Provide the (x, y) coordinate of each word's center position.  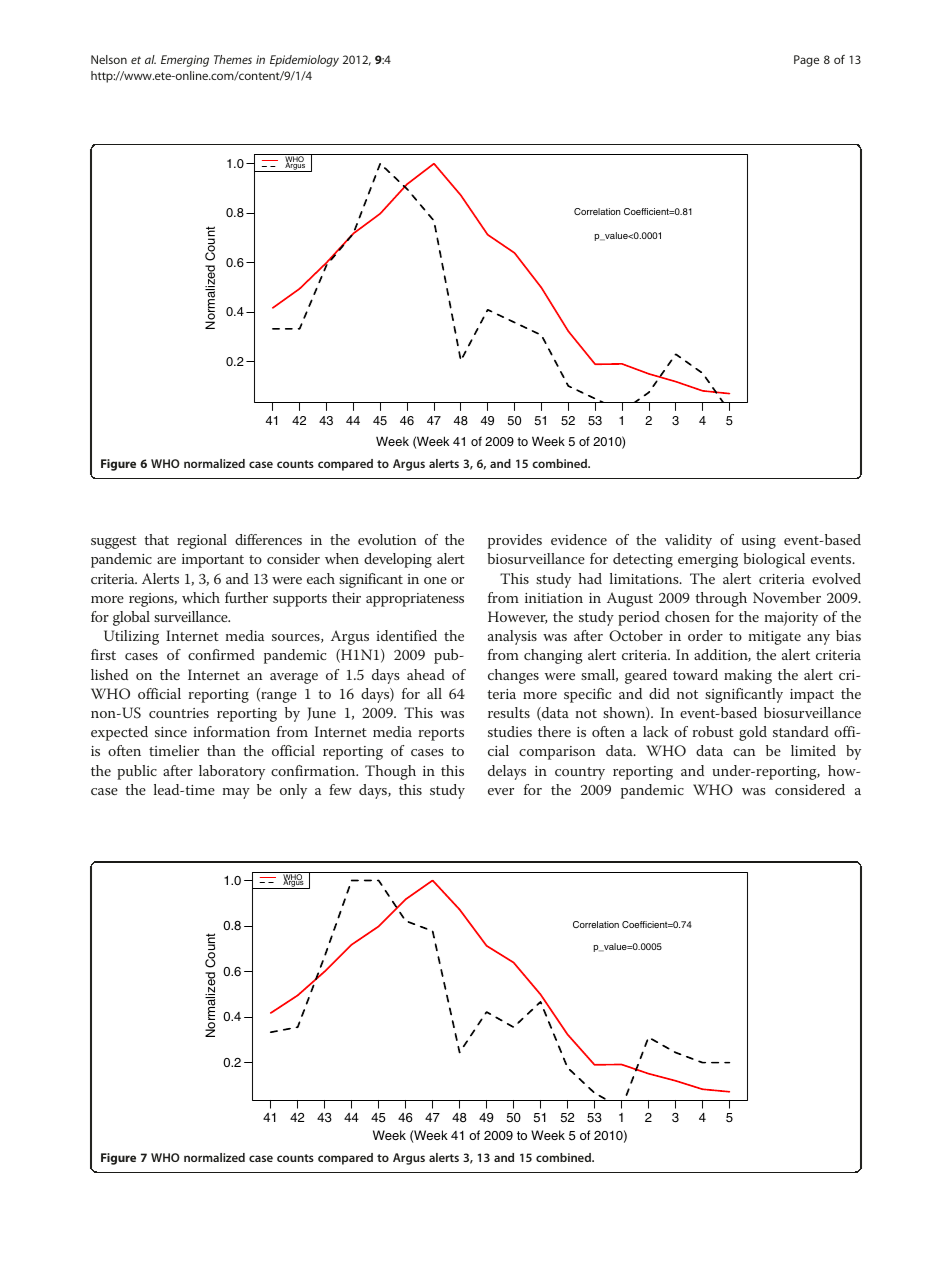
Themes (233, 59)
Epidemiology (304, 61)
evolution (387, 539)
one (435, 580)
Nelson (109, 59)
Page (806, 61)
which (201, 597)
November (787, 597)
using (758, 542)
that (156, 539)
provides (515, 541)
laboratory (232, 772)
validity (688, 541)
